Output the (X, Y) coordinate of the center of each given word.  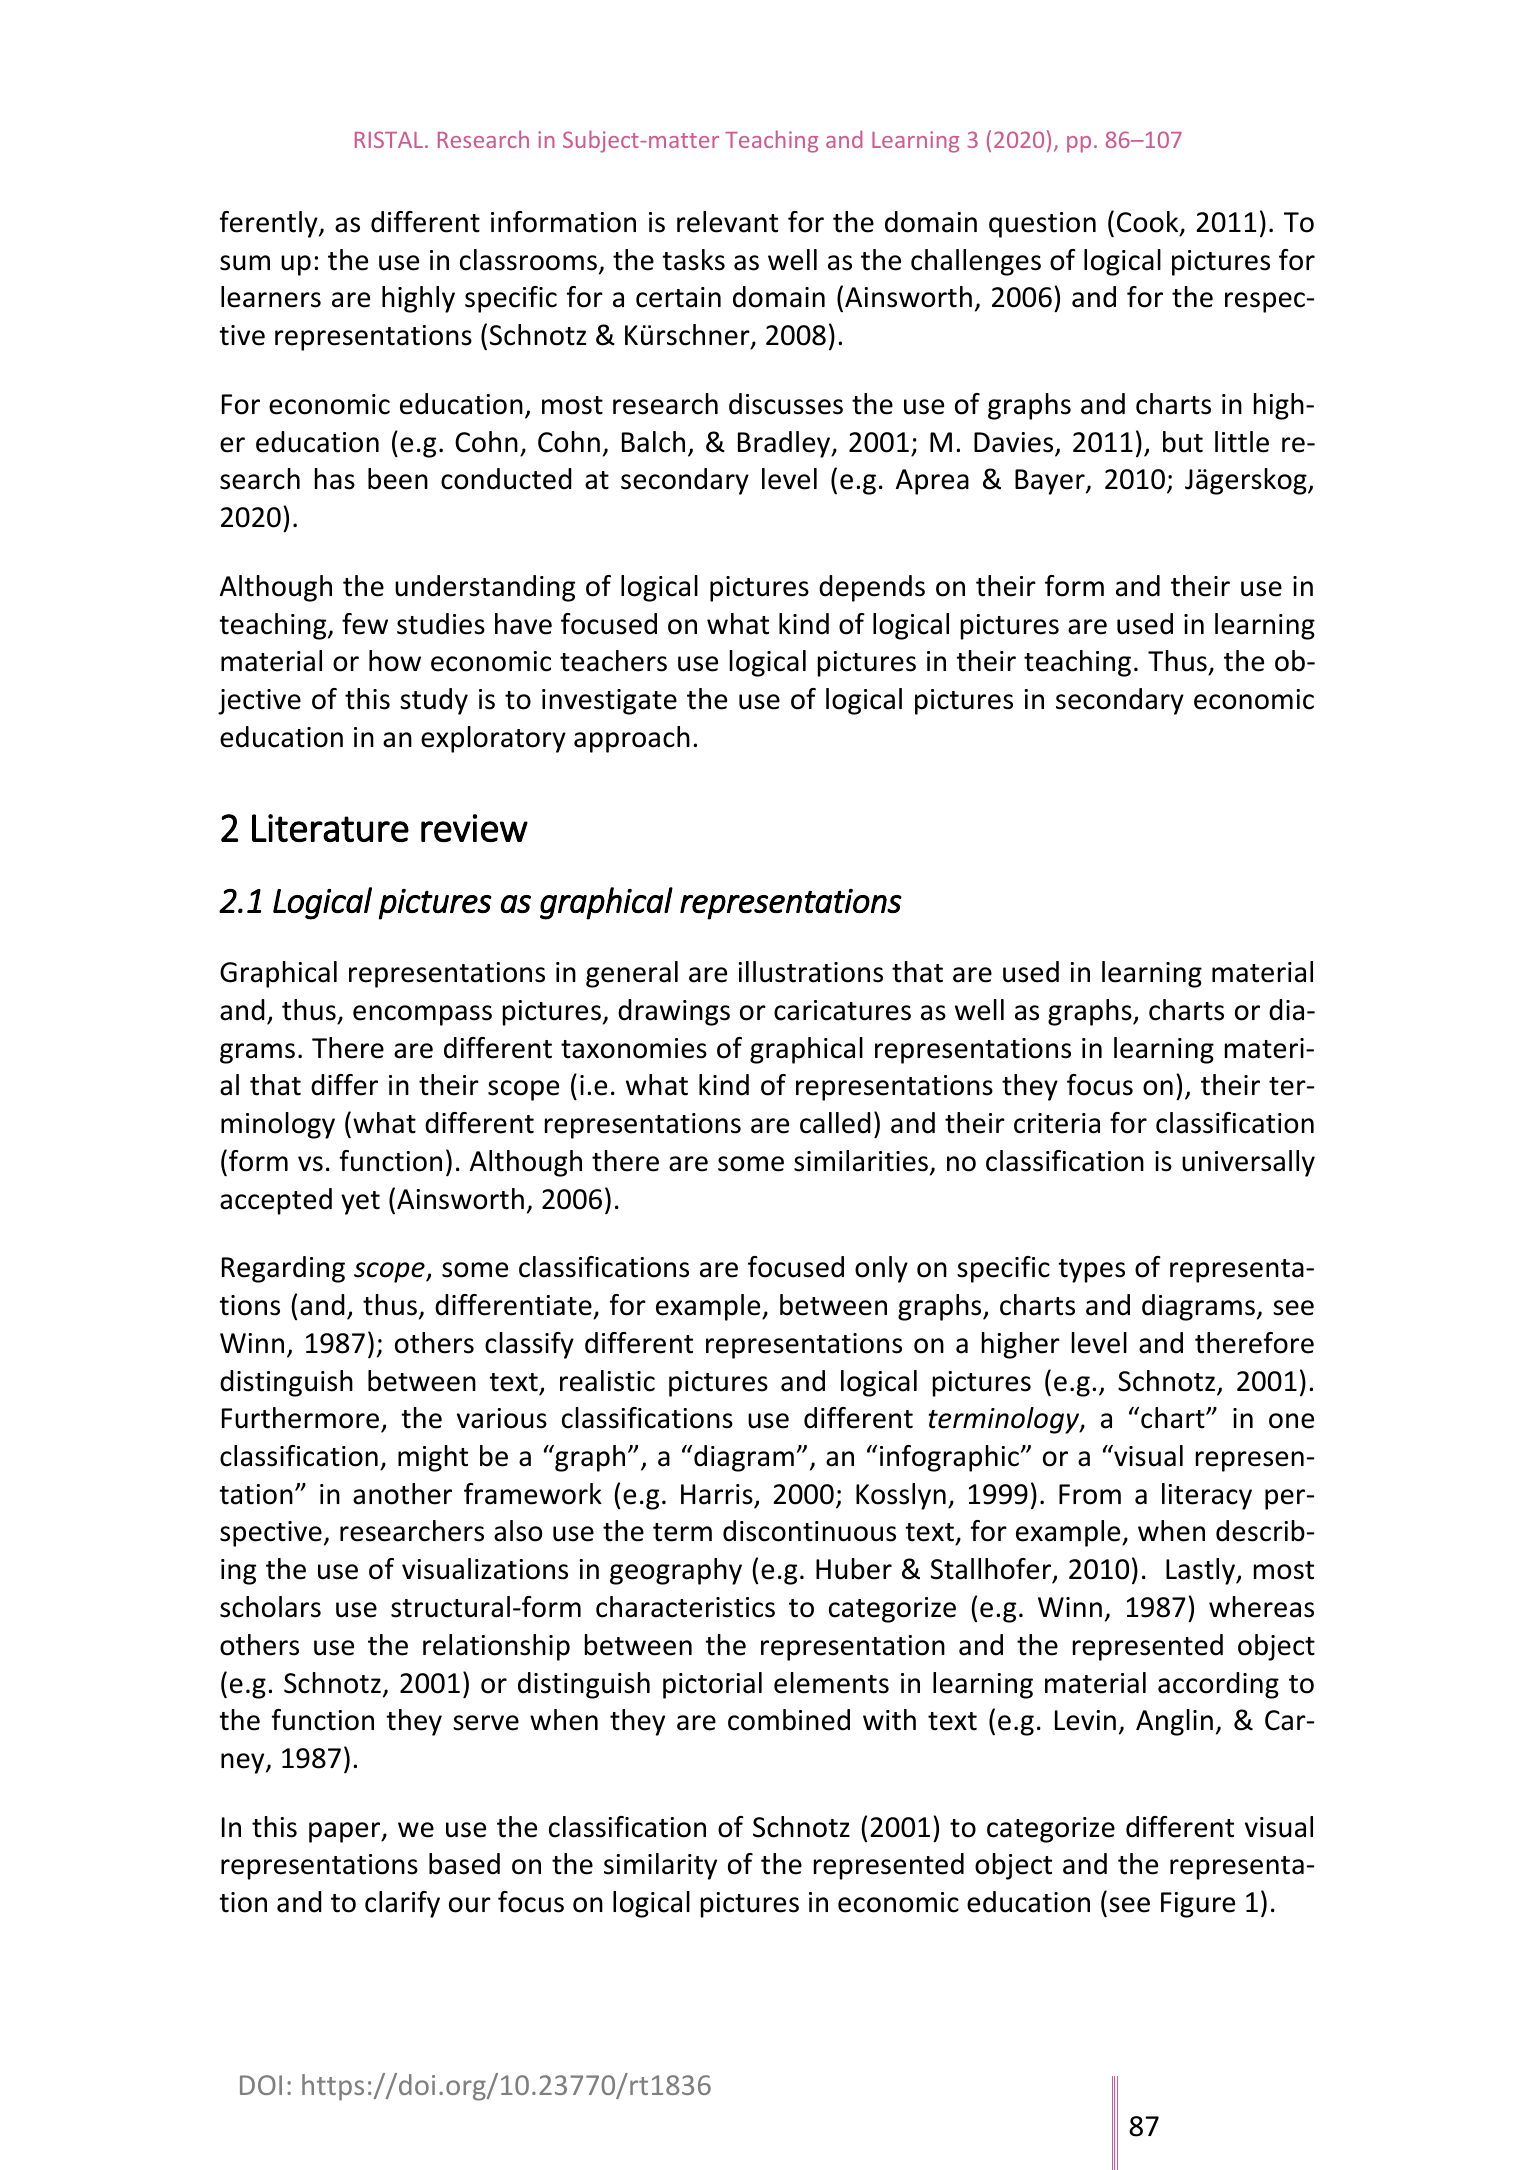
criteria (1057, 1123)
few (365, 624)
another (402, 1494)
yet (360, 1203)
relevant (727, 222)
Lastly (1201, 1571)
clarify (402, 1904)
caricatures (842, 1010)
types (1091, 1271)
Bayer (1051, 482)
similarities (861, 1161)
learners (271, 297)
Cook (1149, 223)
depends (872, 588)
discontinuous (809, 1531)
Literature (330, 828)
